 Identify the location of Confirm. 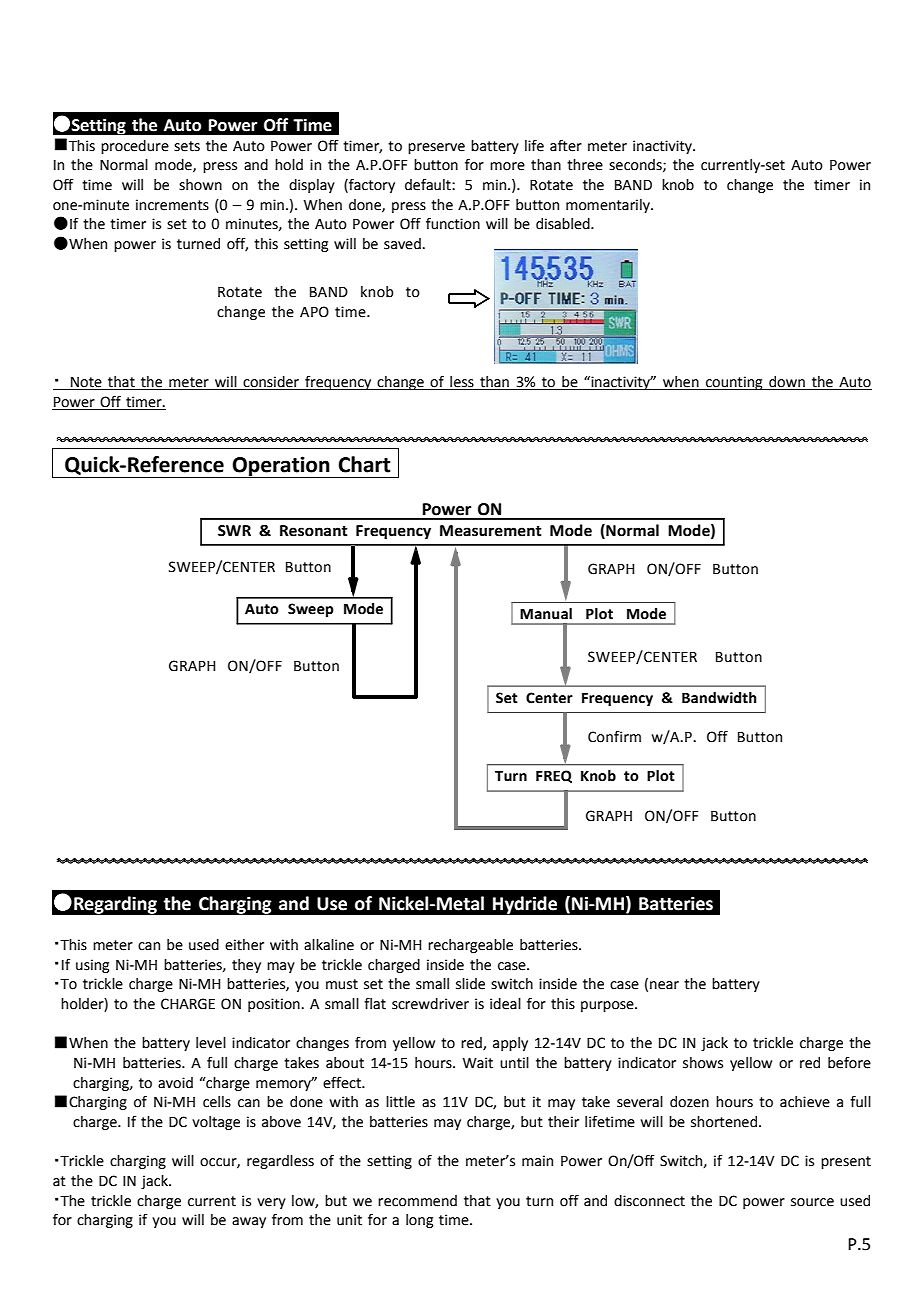
(614, 737).
